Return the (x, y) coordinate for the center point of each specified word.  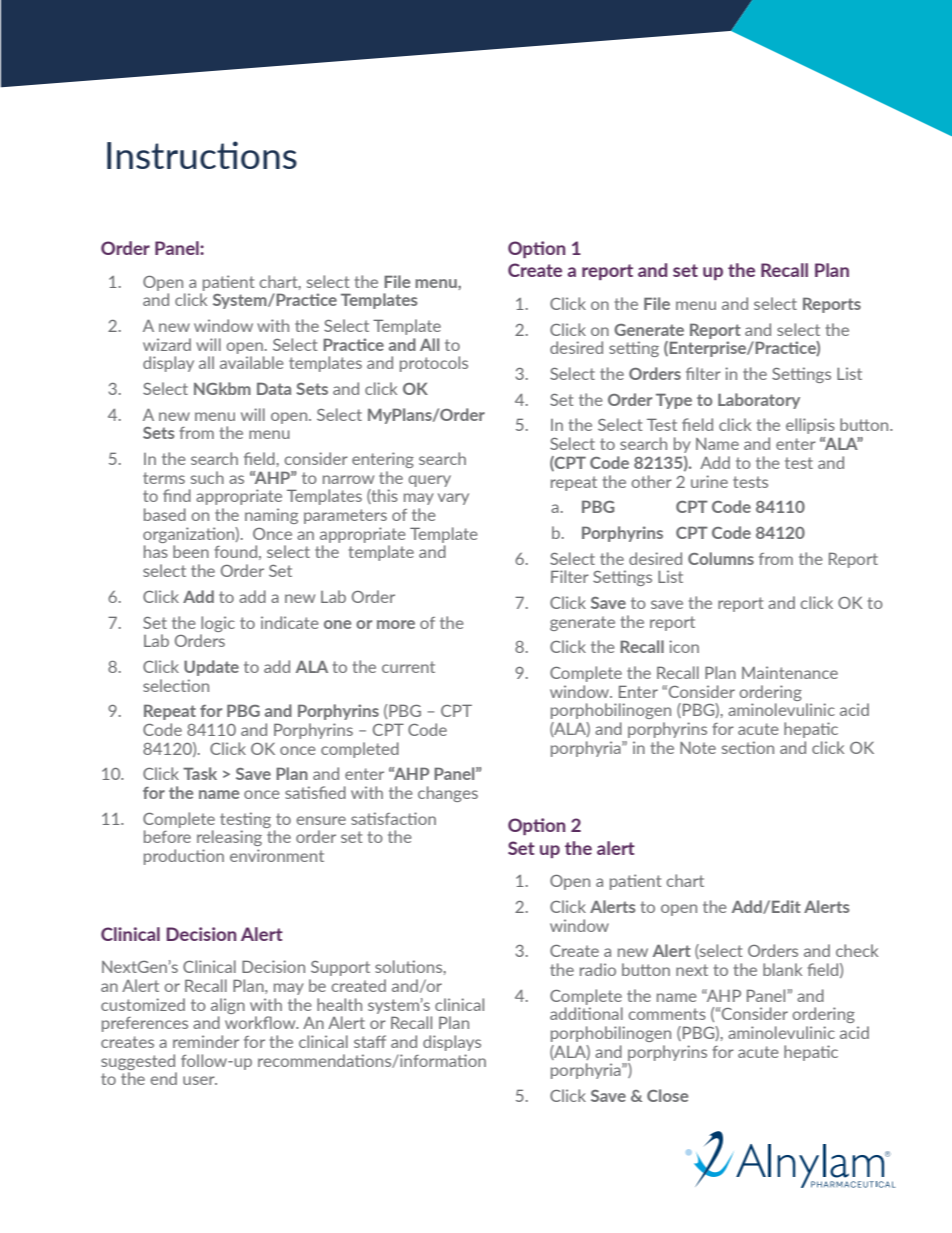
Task (200, 773)
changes (448, 794)
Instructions (202, 155)
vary (453, 499)
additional (586, 1013)
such (207, 477)
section (748, 747)
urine (709, 481)
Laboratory (759, 401)
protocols (434, 364)
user (200, 1080)
